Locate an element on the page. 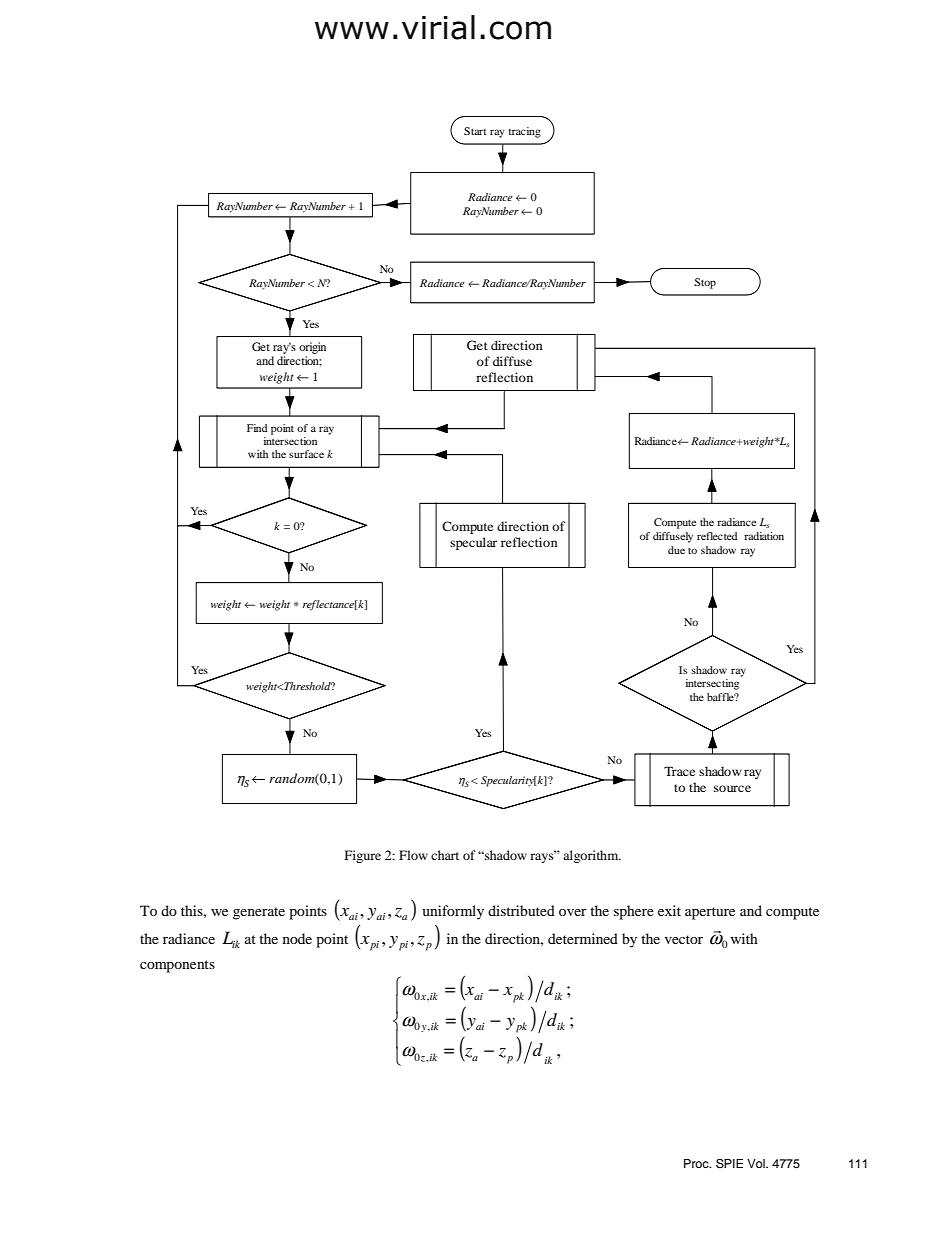  reflected is located at coordinates (717, 536).
